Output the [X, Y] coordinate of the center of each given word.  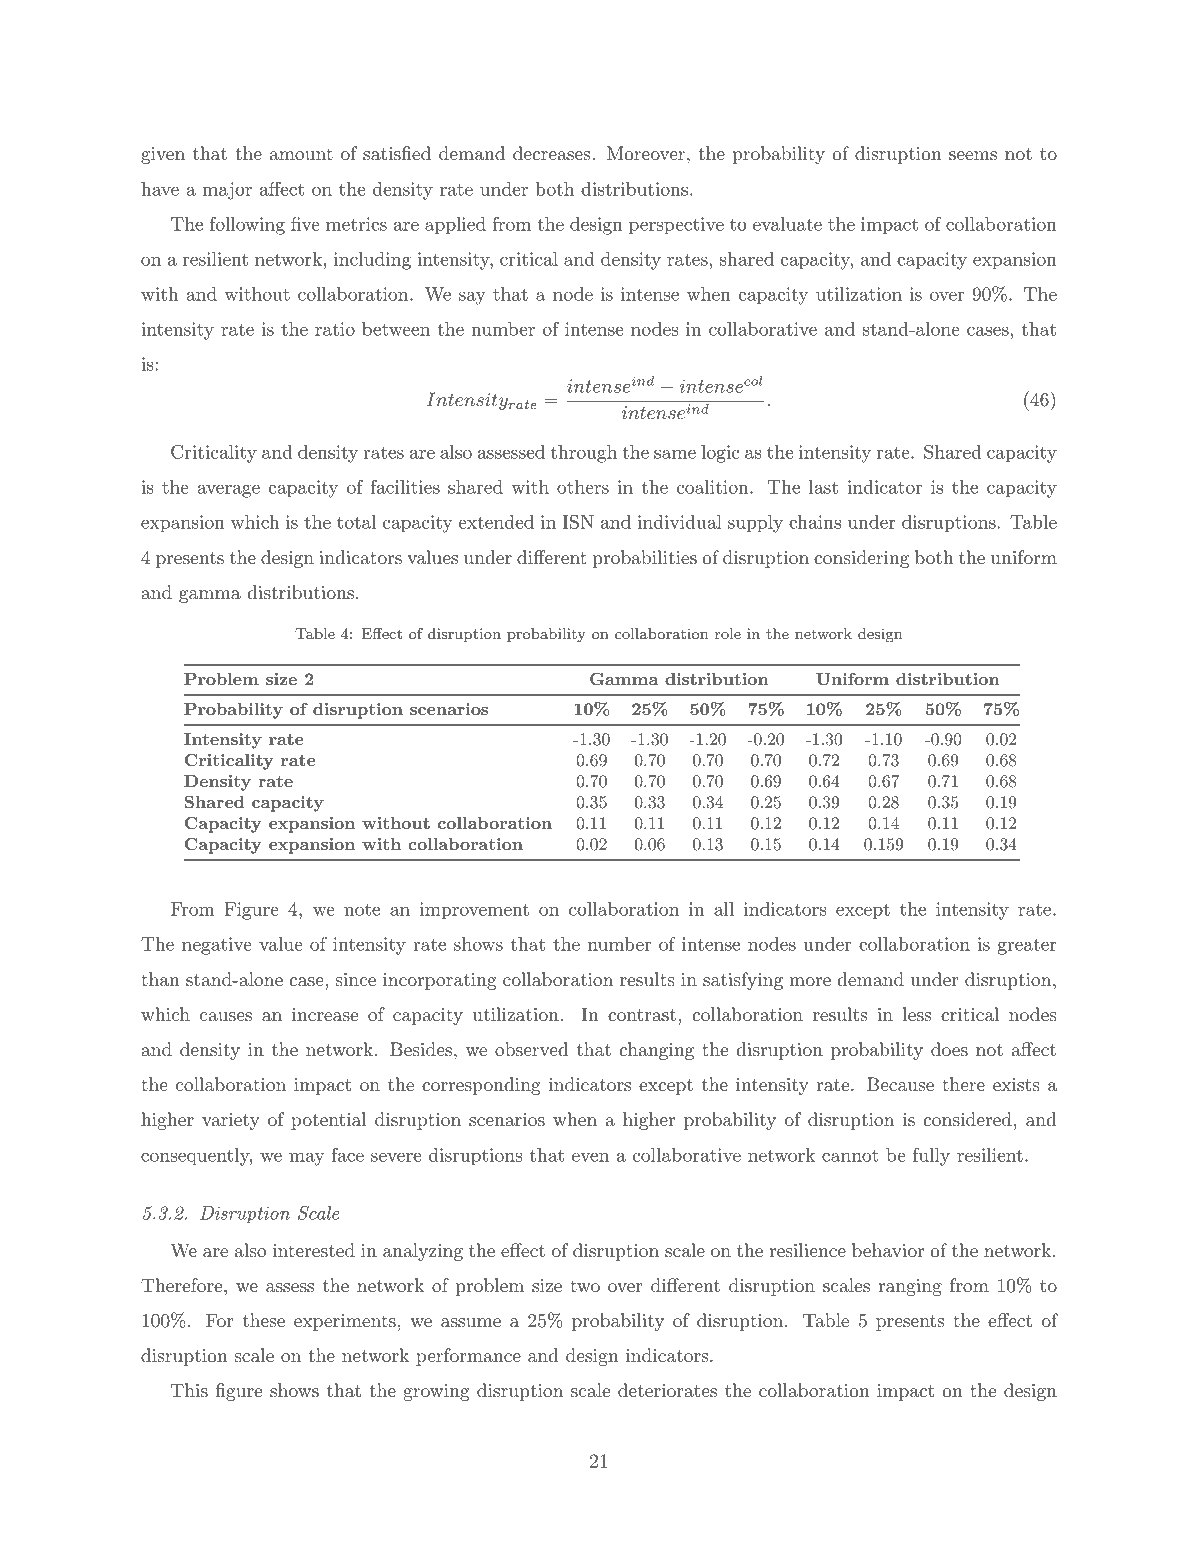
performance [468, 1357]
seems [973, 155]
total [356, 522]
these [264, 1320]
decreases [551, 153]
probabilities [644, 559]
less [917, 1014]
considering [861, 559]
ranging [910, 1287]
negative [217, 946]
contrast [642, 1015]
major [227, 191]
